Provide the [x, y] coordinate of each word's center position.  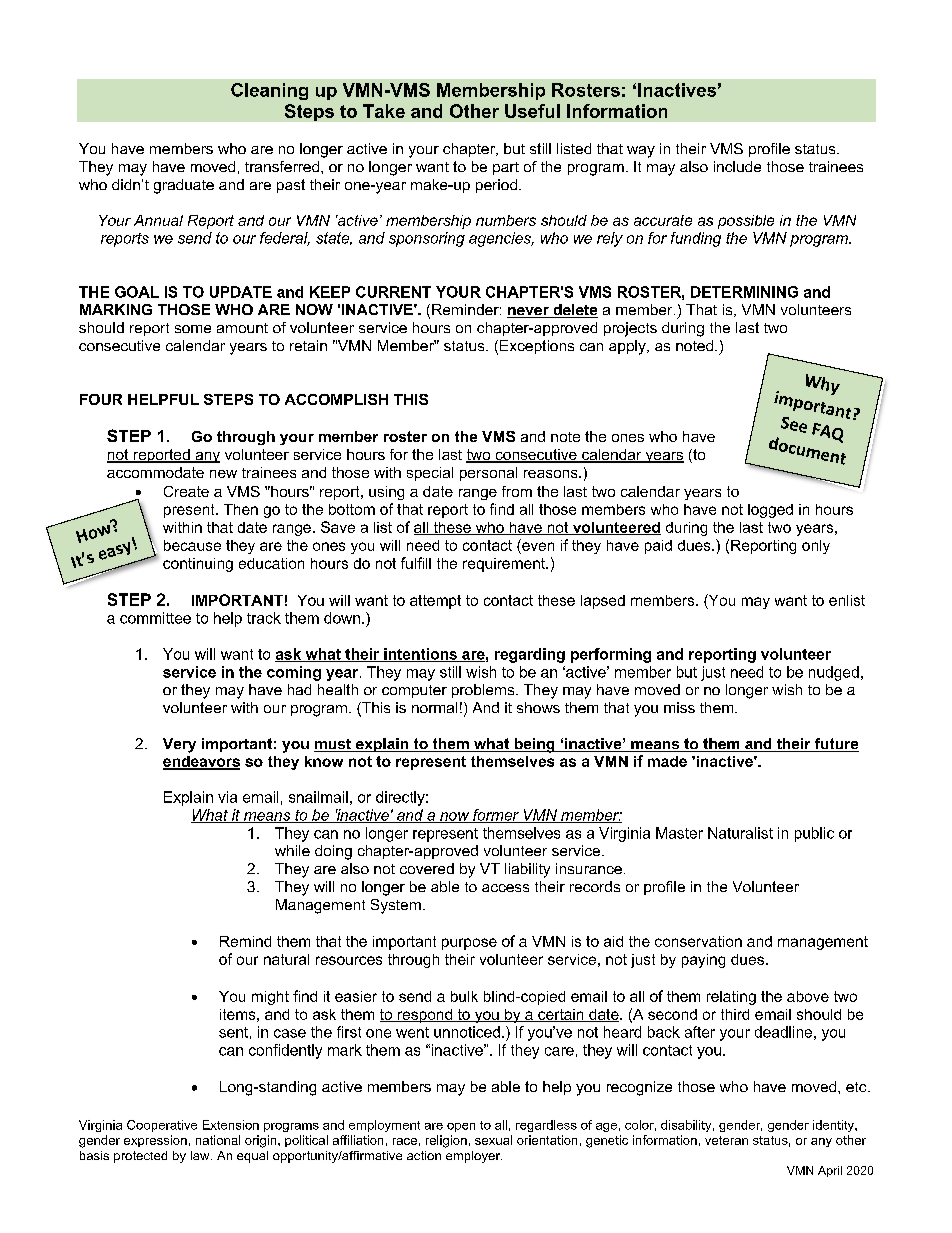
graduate [184, 186]
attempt [435, 602]
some [193, 329]
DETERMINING [744, 292]
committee [155, 618]
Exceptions [537, 347]
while [292, 850]
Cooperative [162, 1126]
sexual [493, 1140]
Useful [532, 111]
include [737, 166]
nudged [834, 673]
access [505, 888]
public [814, 834]
